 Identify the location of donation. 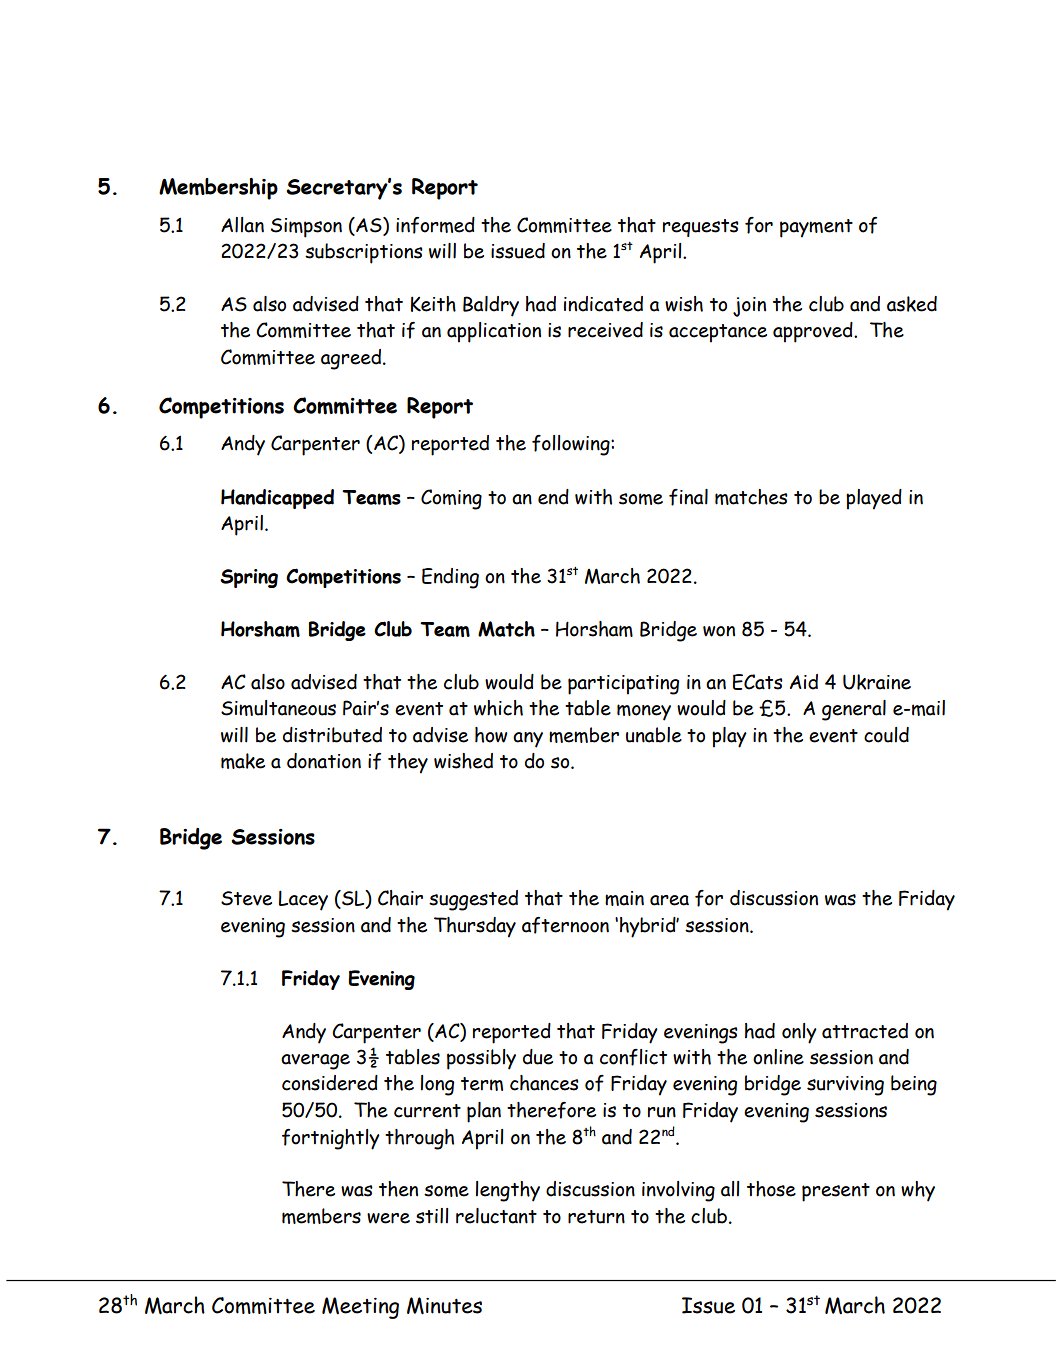
(324, 761).
